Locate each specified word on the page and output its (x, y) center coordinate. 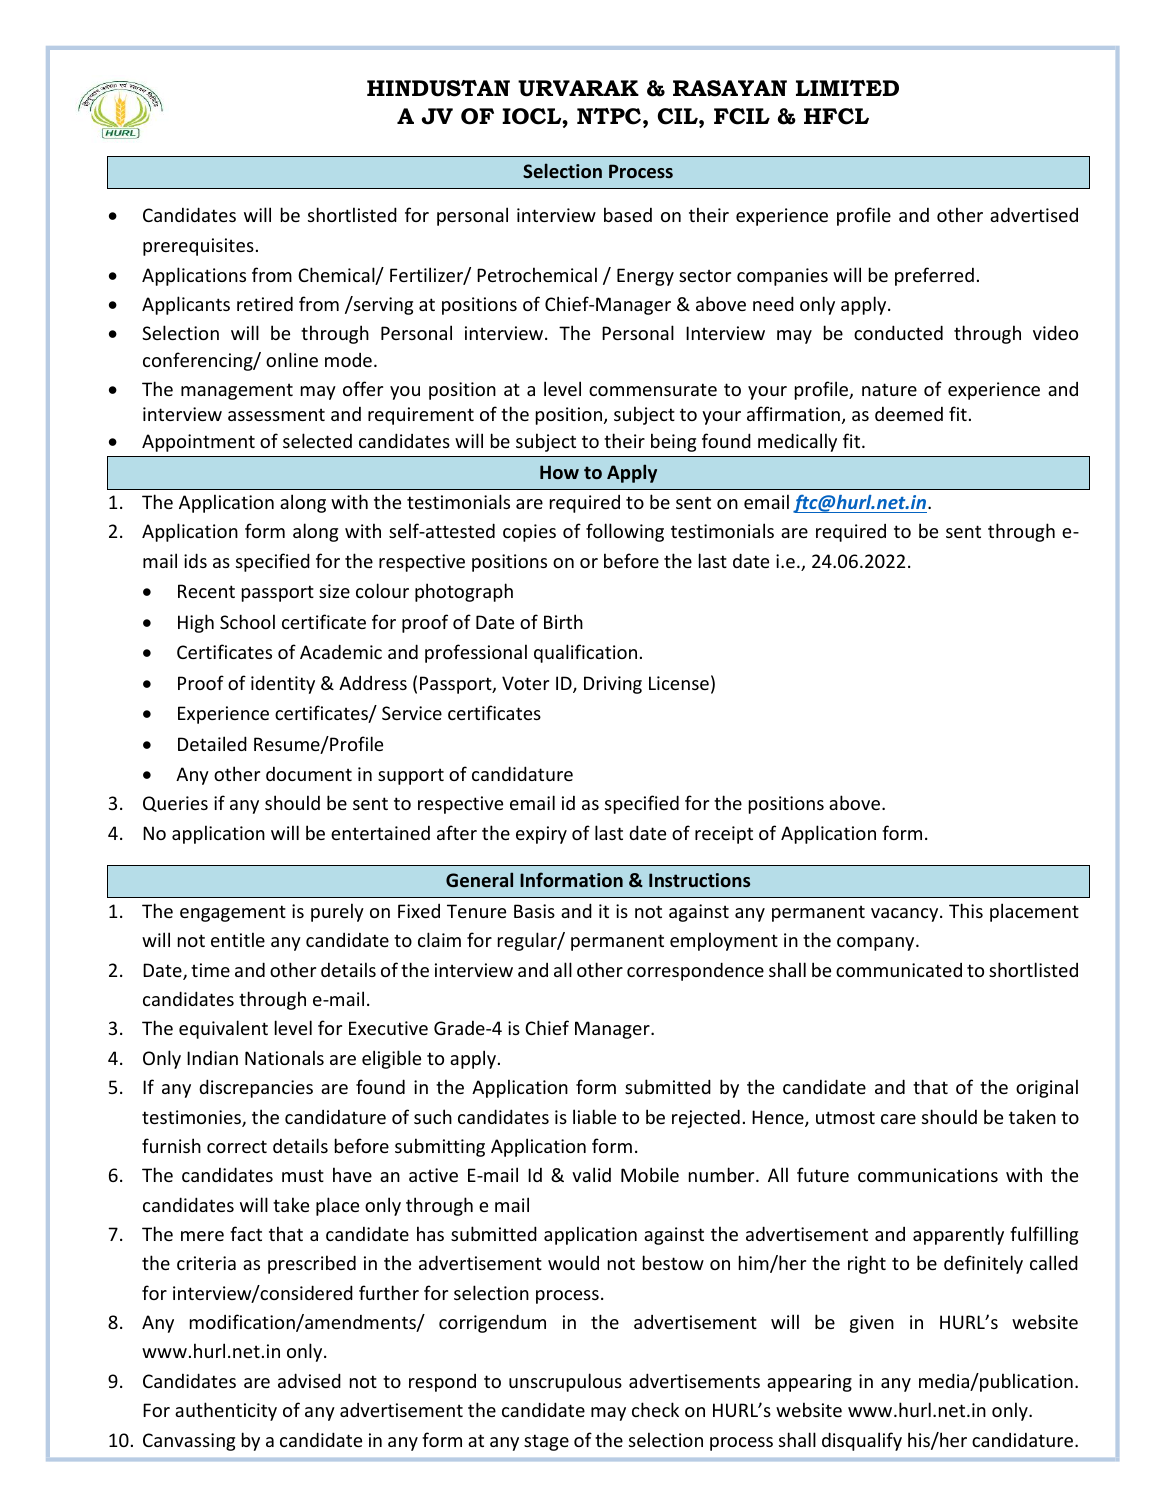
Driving (613, 685)
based (628, 214)
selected (317, 440)
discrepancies (256, 1088)
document (309, 773)
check (655, 1409)
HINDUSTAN (438, 88)
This (966, 910)
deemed (909, 413)
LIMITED (847, 88)
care (898, 1119)
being (673, 442)
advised (309, 1380)
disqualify (862, 1441)
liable (594, 1116)
